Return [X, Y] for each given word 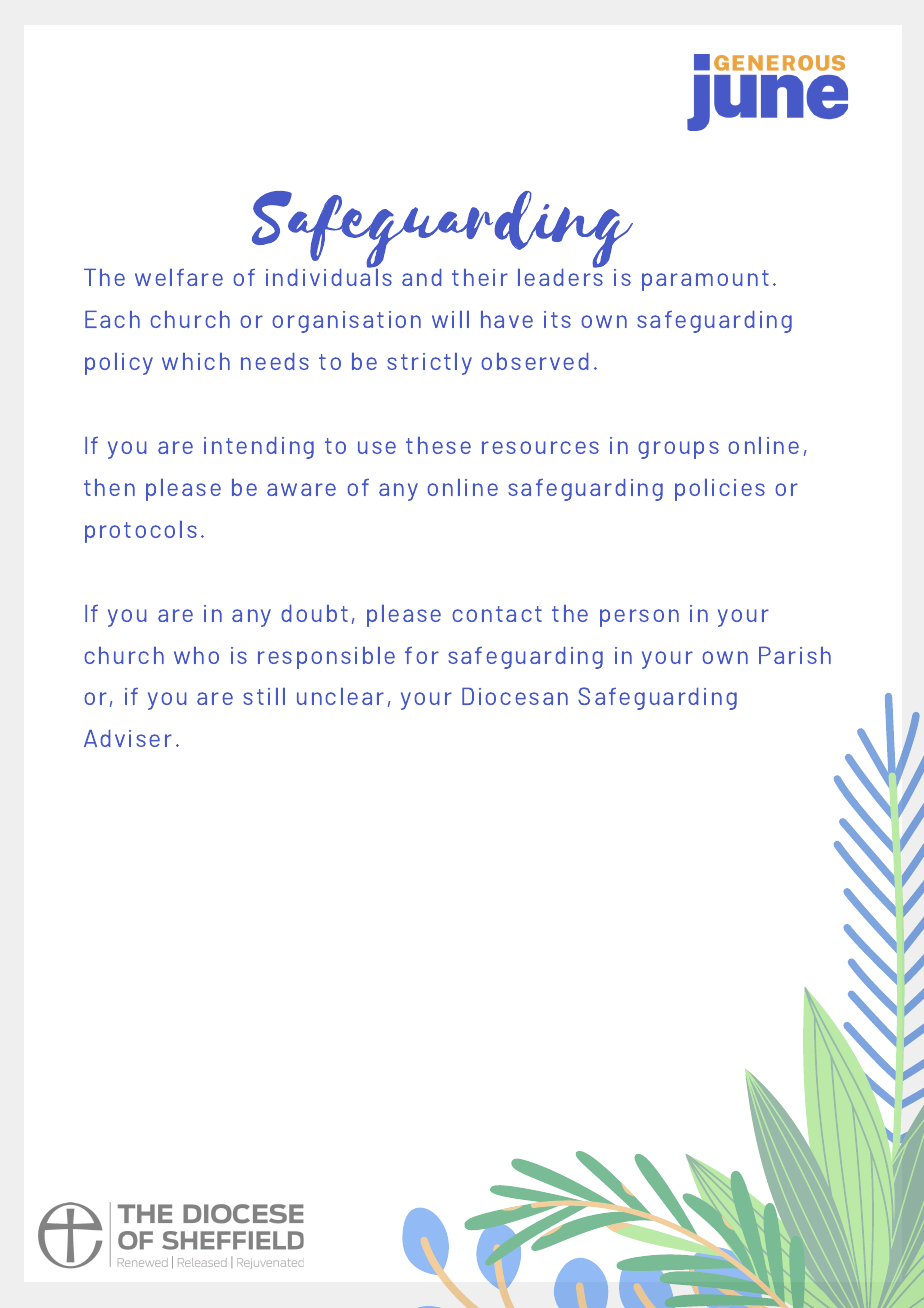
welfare [179, 277]
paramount [705, 280]
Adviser [128, 738]
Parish [795, 655]
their [480, 277]
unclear [340, 696]
